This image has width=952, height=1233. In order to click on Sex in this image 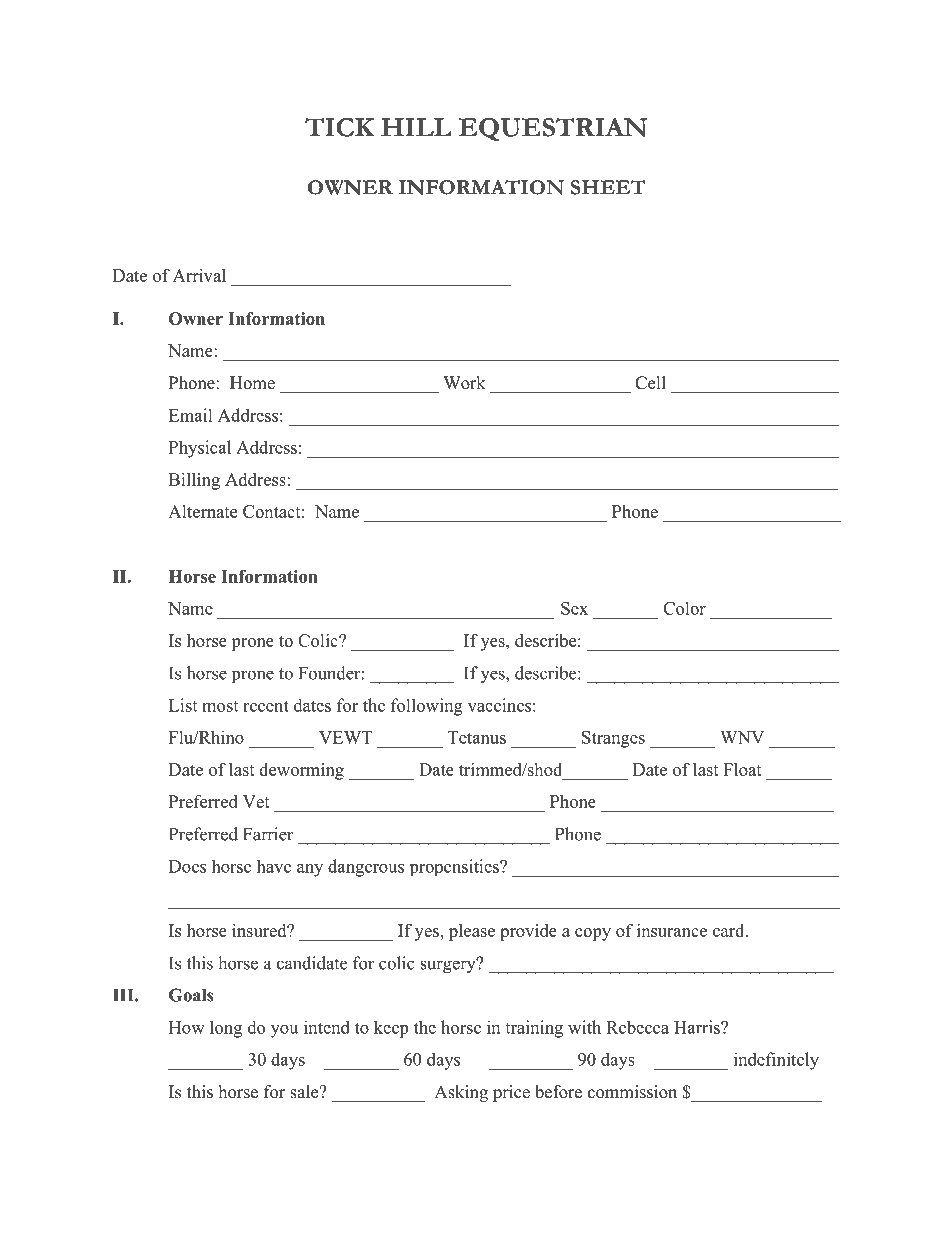, I will do `click(574, 608)`.
